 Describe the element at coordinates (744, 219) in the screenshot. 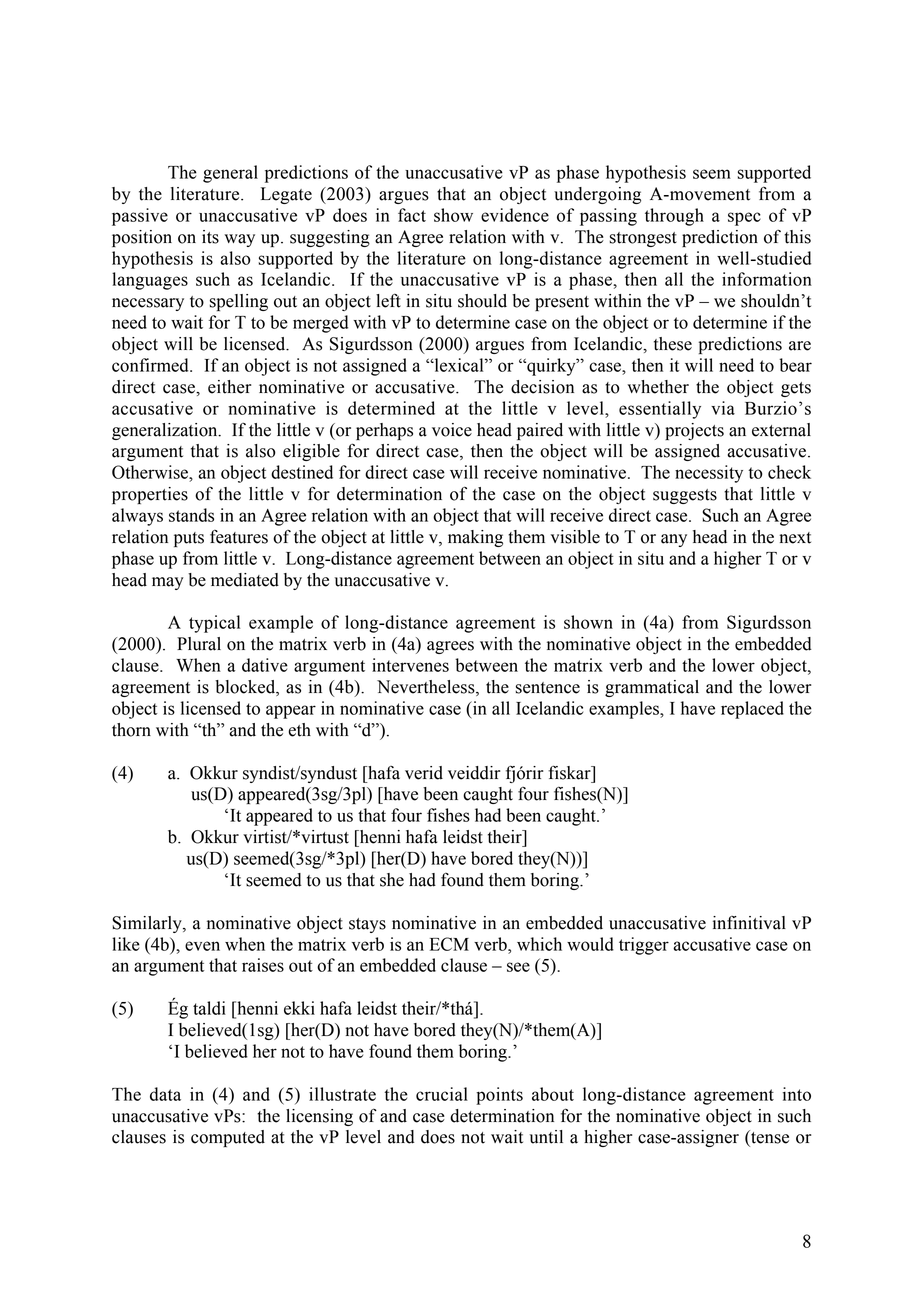

I see `spec` at that location.
